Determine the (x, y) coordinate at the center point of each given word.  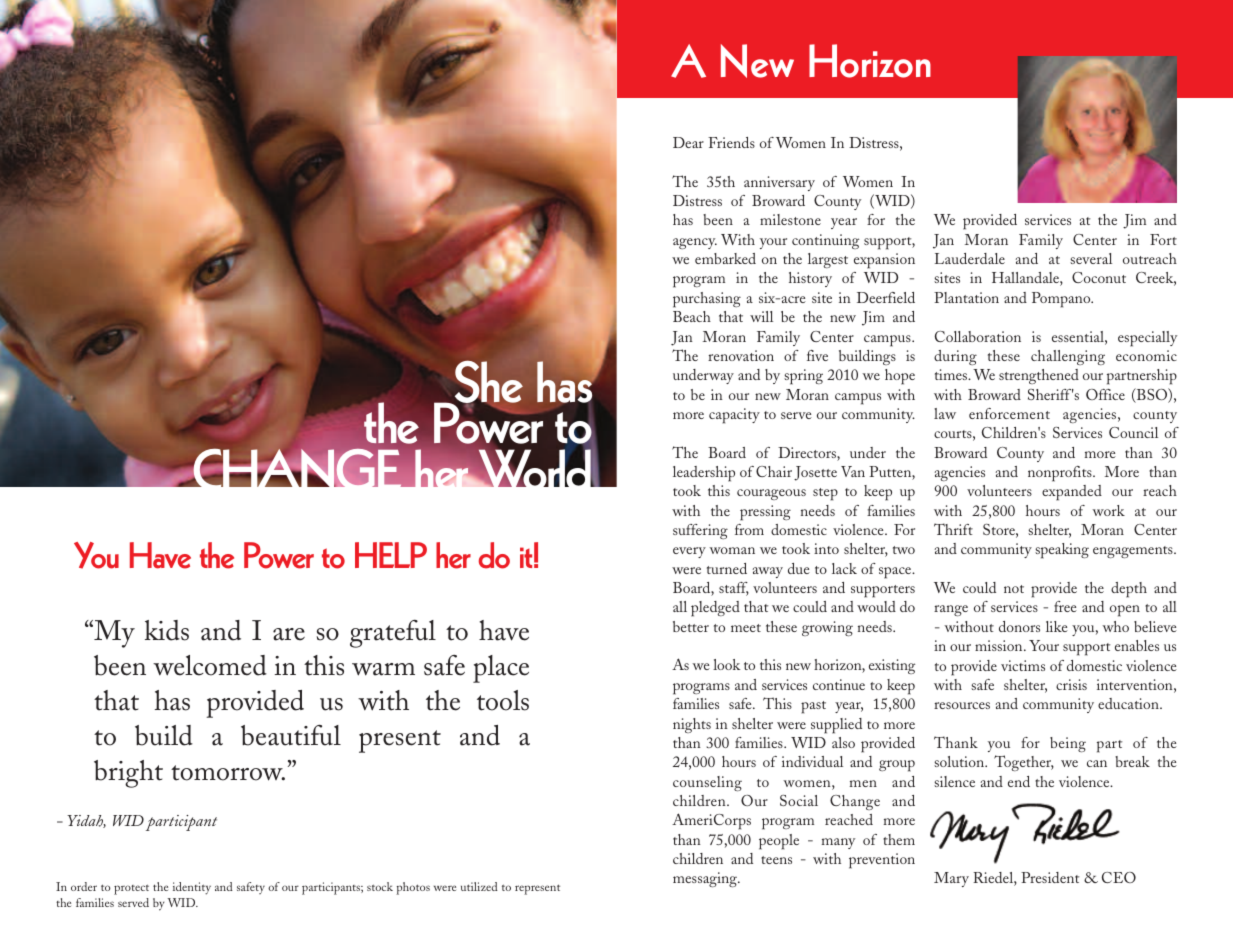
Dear (688, 142)
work (1108, 510)
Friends (731, 142)
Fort (1163, 239)
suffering (700, 531)
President (1050, 877)
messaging (706, 879)
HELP (391, 555)
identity (192, 888)
